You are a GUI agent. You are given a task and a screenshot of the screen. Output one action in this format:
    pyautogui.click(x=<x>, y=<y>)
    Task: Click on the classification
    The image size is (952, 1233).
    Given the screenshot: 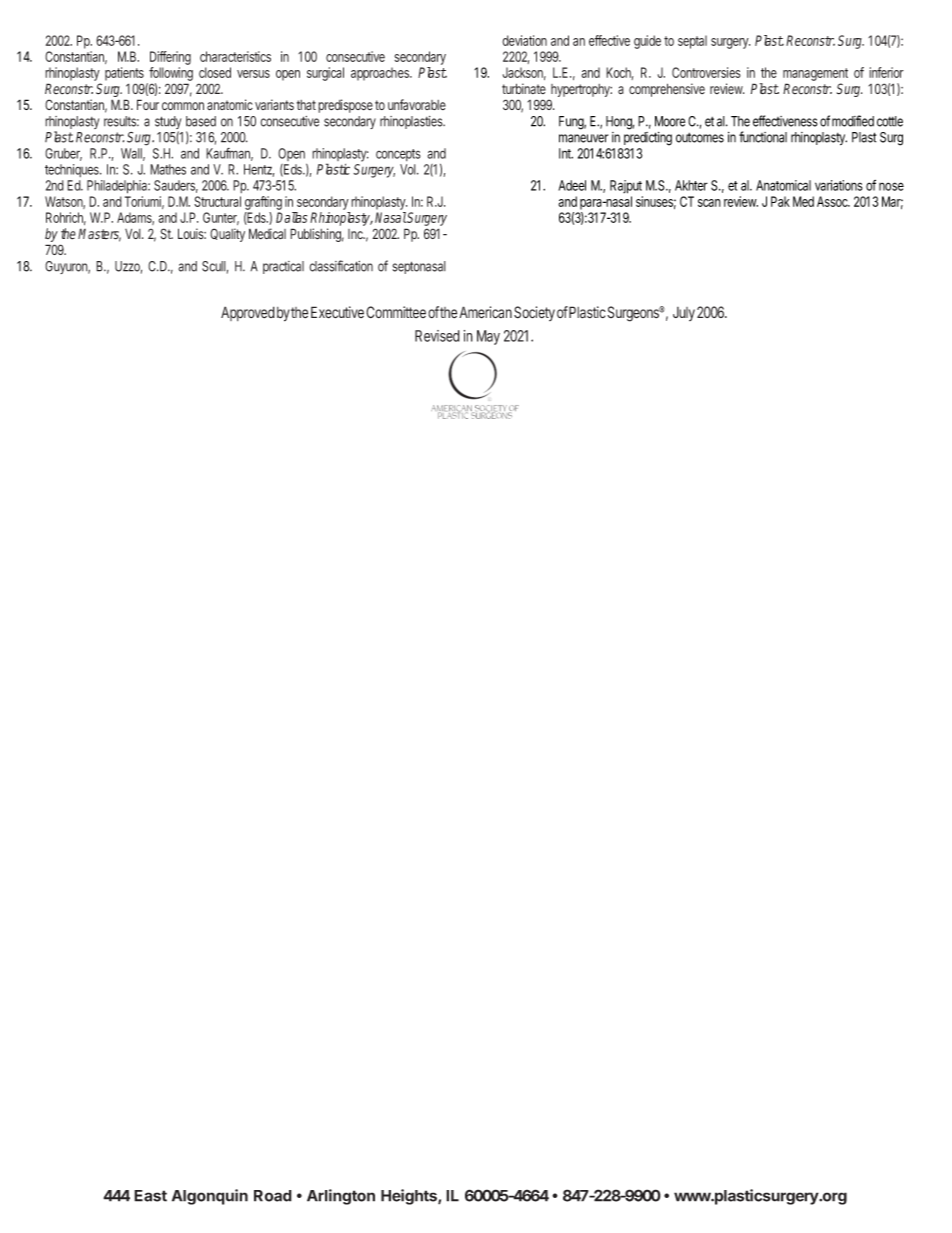 What is the action you would take?
    pyautogui.click(x=341, y=266)
